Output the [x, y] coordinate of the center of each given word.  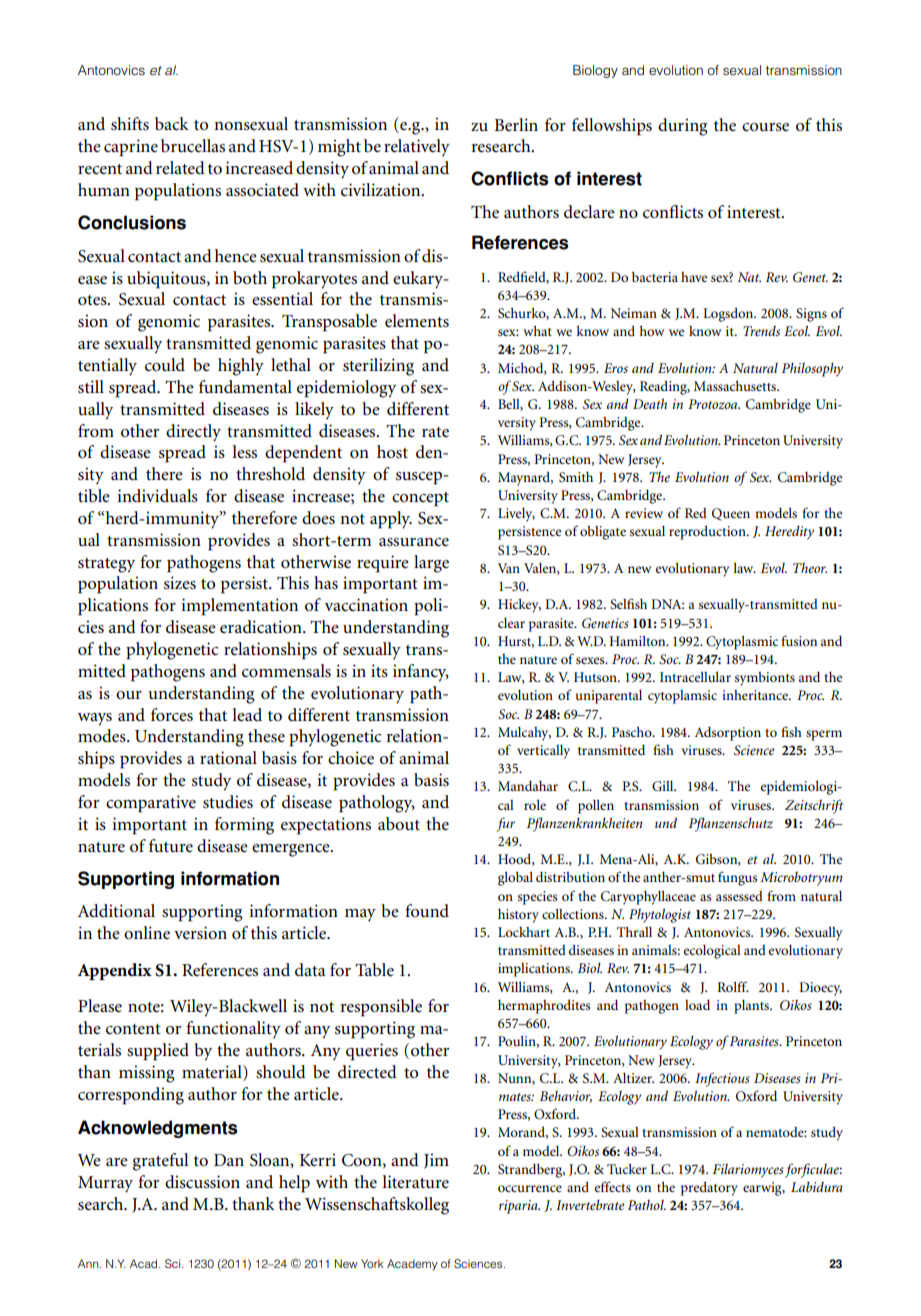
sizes [180, 583]
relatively [417, 148]
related [180, 168]
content [133, 1029]
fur [506, 824]
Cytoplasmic [742, 643]
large [431, 564]
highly [241, 367]
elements [417, 321]
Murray [105, 1184]
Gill [664, 786]
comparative [151, 804]
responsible [381, 1008]
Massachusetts [736, 385]
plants [752, 1007]
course [765, 127]
